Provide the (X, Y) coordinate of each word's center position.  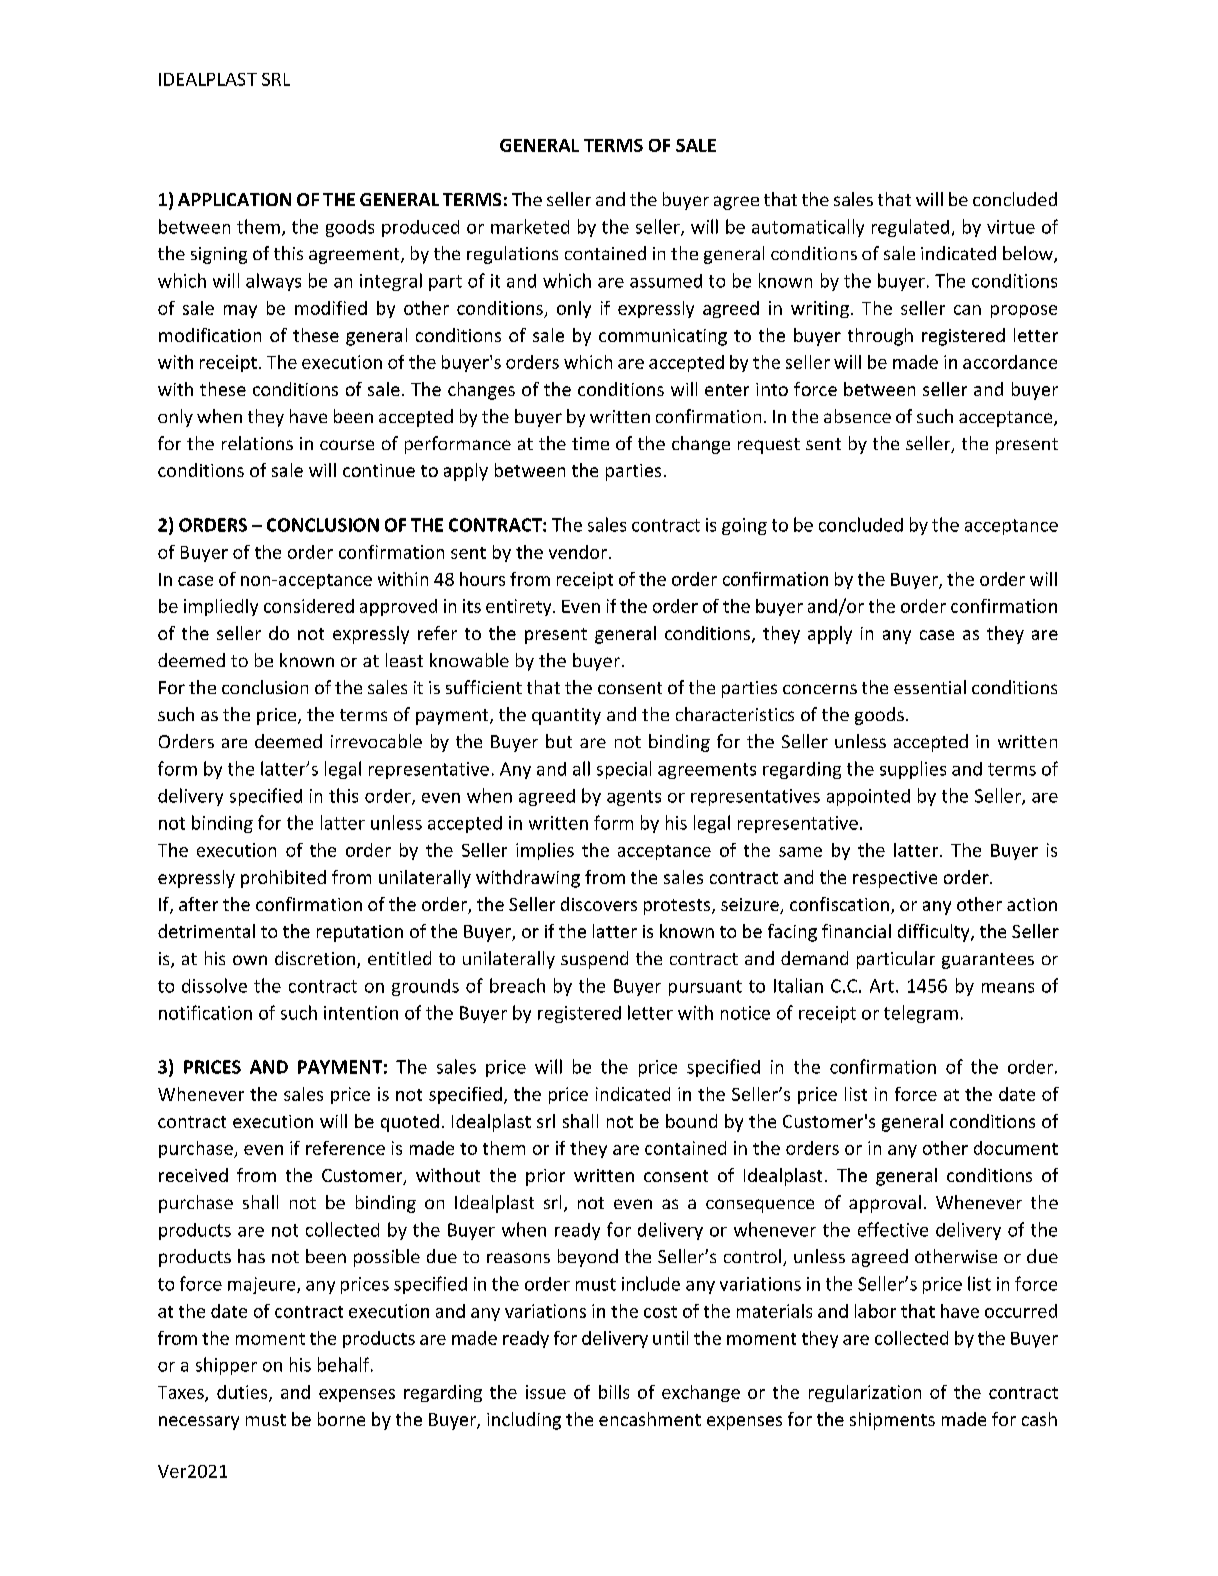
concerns (820, 689)
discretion (315, 958)
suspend (594, 960)
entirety (520, 607)
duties (243, 1393)
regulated (910, 228)
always (273, 282)
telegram (921, 1014)
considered (309, 606)
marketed (530, 226)
